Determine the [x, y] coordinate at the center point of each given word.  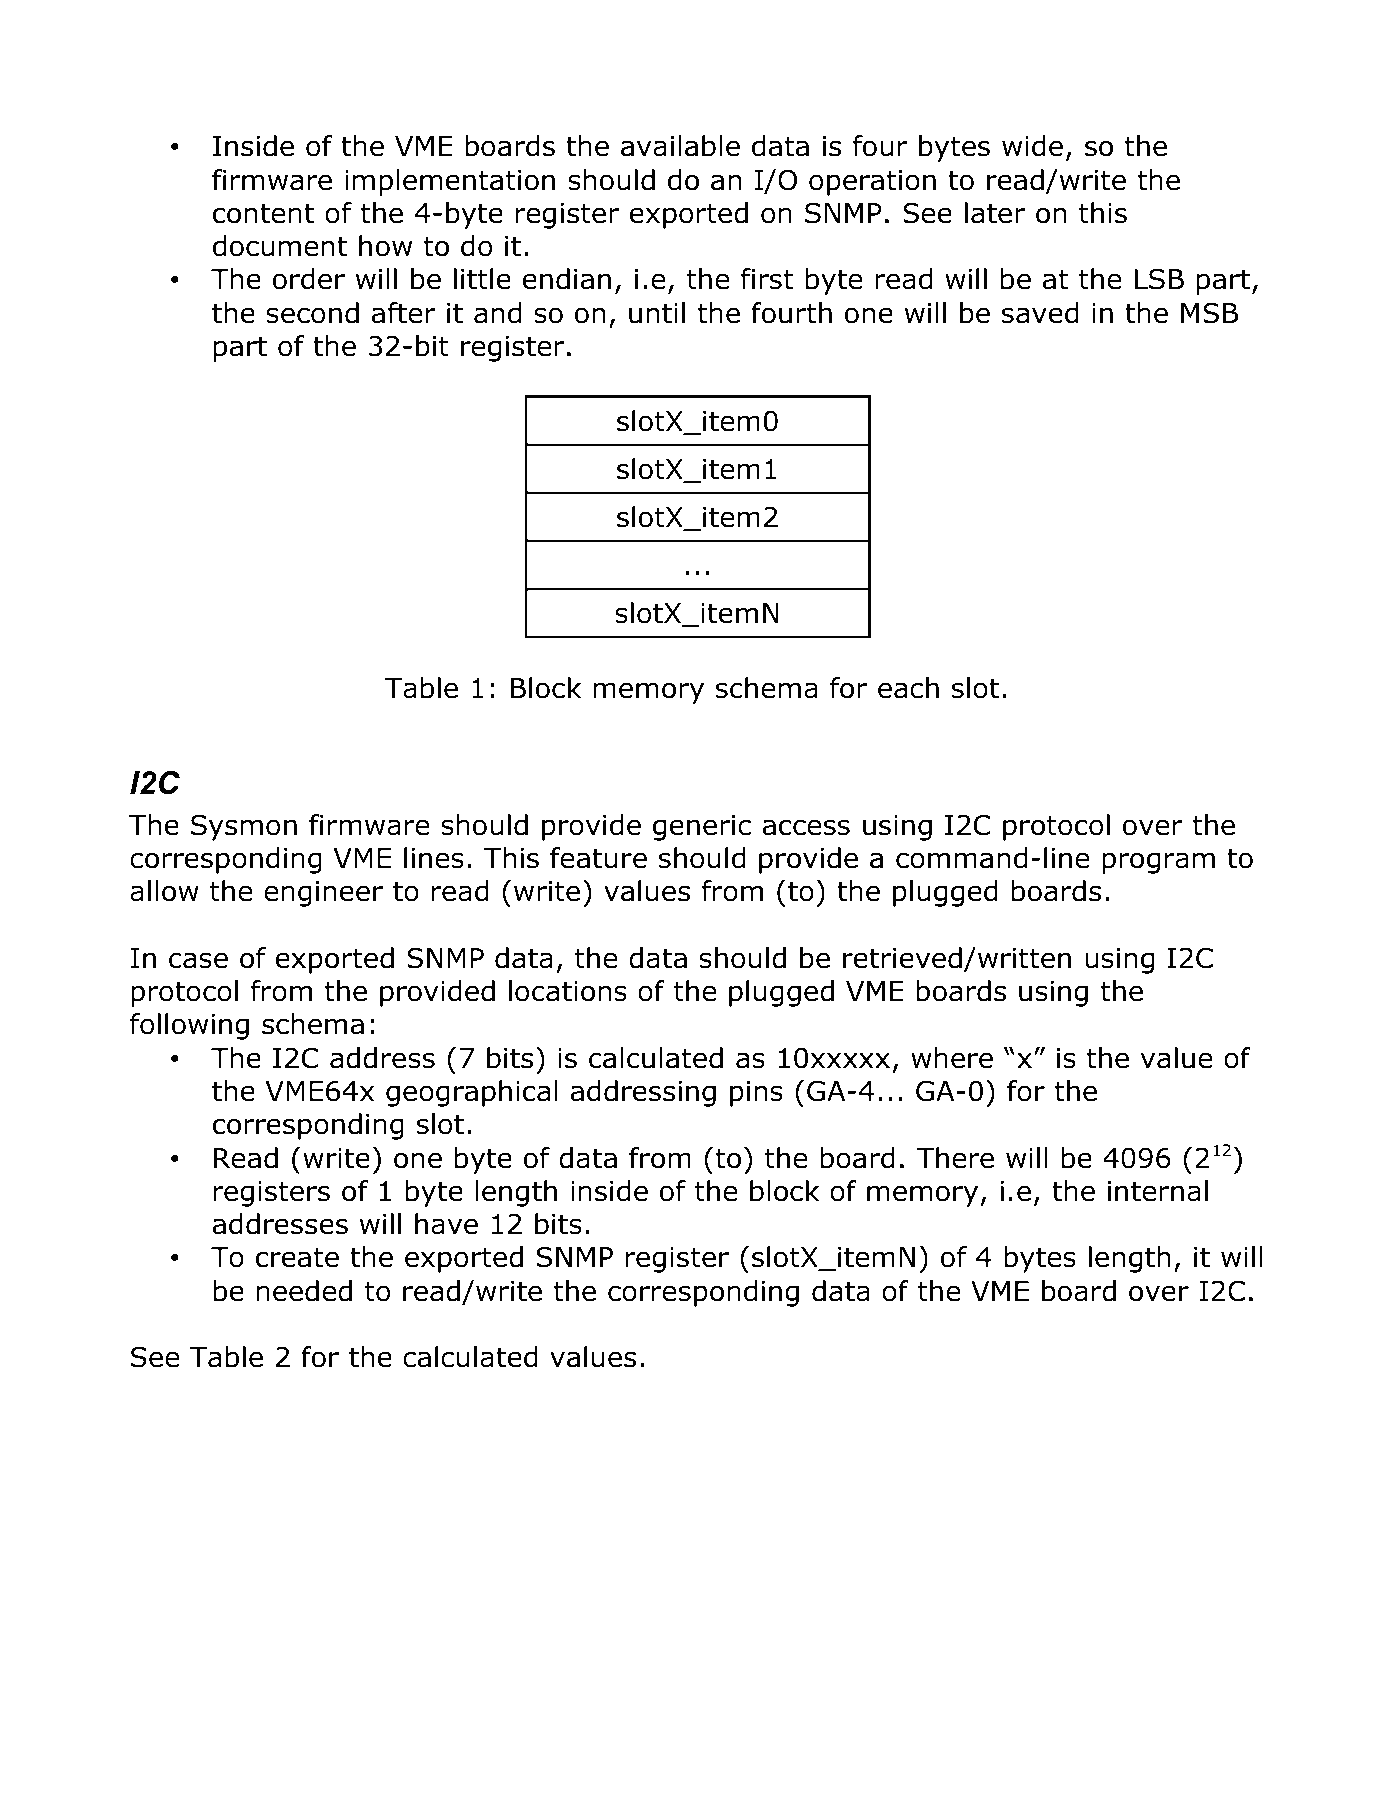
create [297, 1257]
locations [568, 991]
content [263, 213]
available [680, 146]
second [312, 313]
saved [1040, 313]
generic [702, 828]
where [952, 1058]
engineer [323, 894]
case [198, 960]
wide [1032, 146]
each [908, 688]
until [657, 313]
